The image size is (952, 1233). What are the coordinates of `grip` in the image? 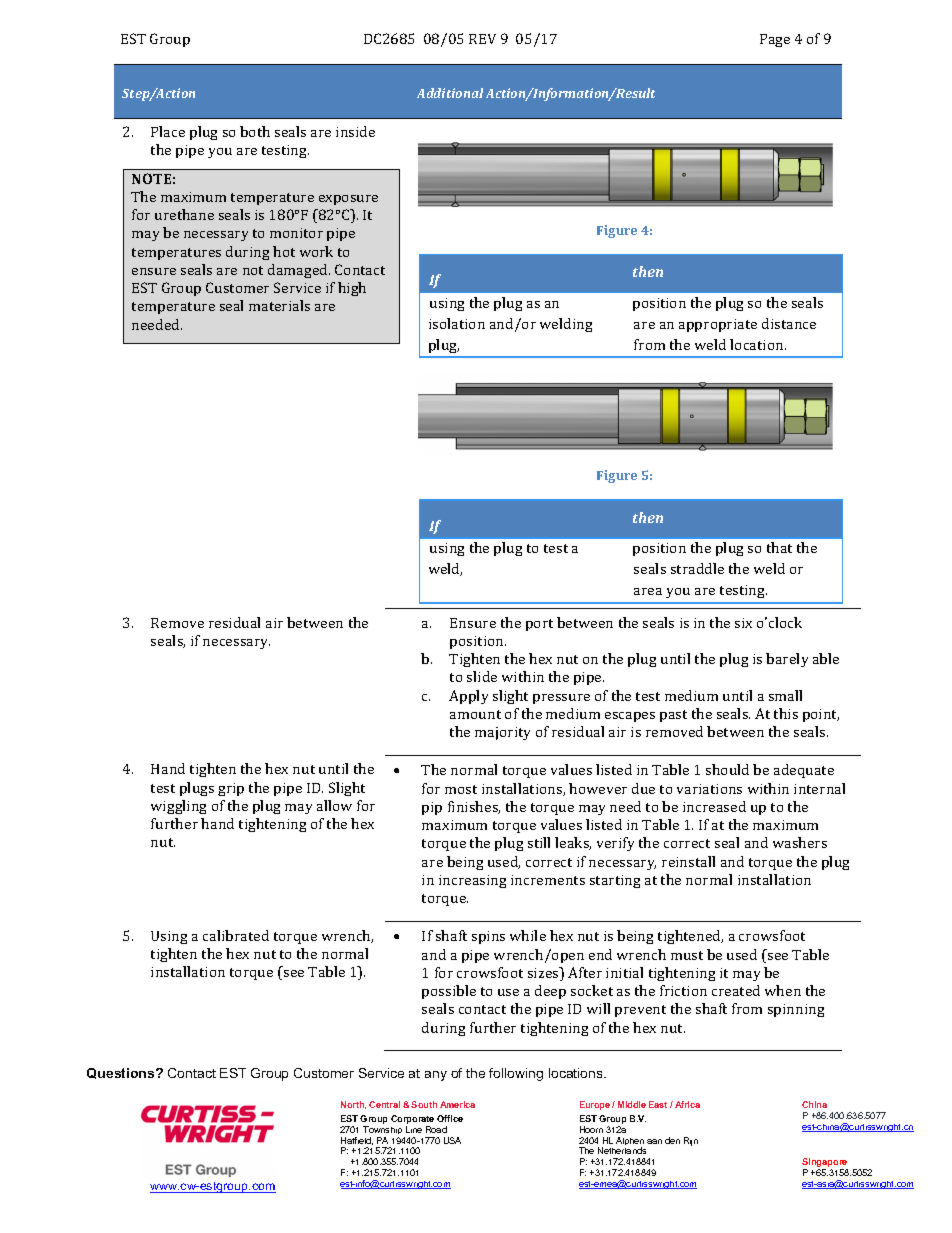 It's located at (231, 789).
